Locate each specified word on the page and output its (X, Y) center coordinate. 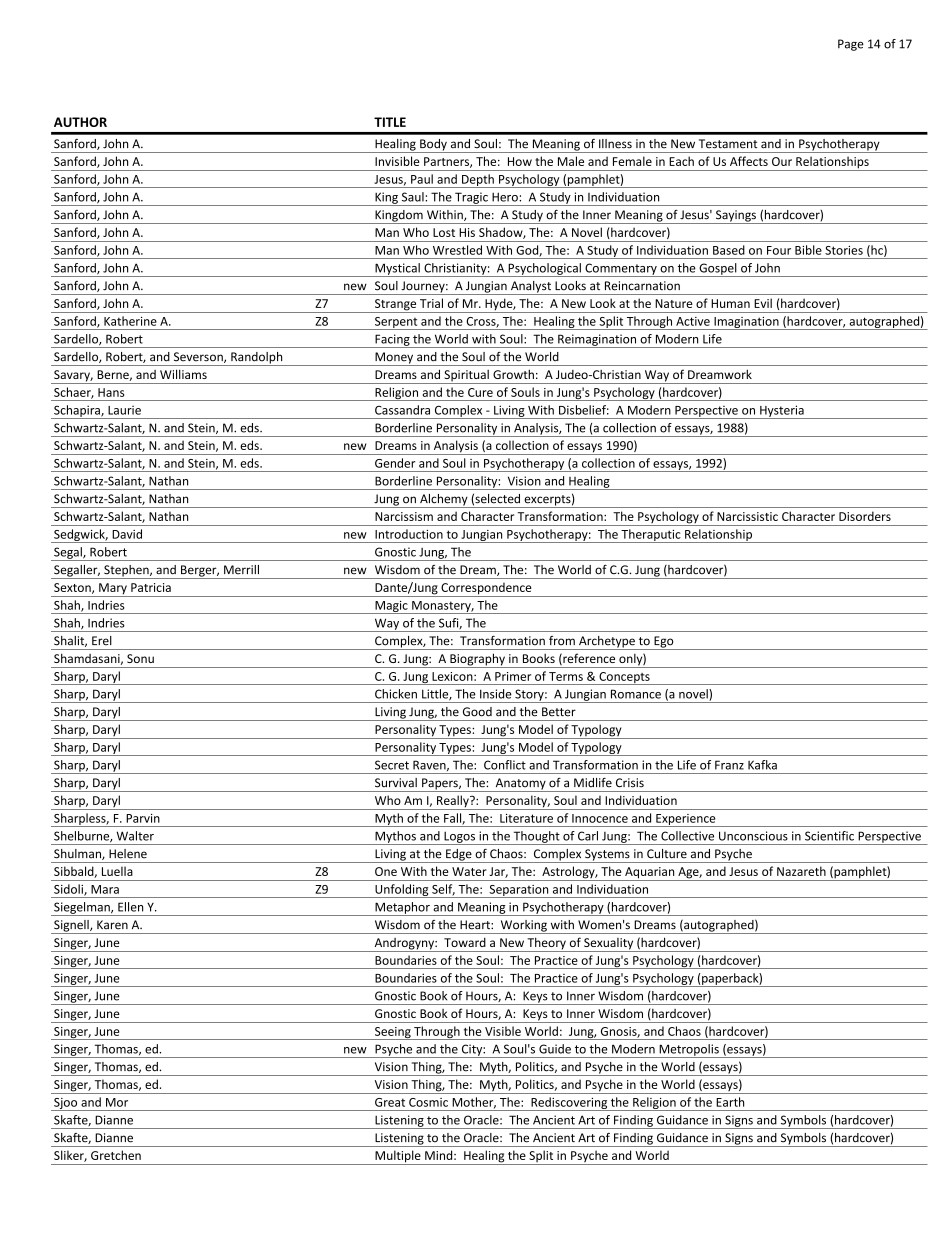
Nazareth (801, 871)
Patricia (151, 587)
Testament (728, 144)
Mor (117, 1102)
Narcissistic (747, 516)
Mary (113, 590)
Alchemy (444, 501)
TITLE (390, 122)
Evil (763, 303)
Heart (476, 925)
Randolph (257, 359)
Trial (431, 303)
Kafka (762, 765)
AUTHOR (80, 122)
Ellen (130, 907)
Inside (496, 694)
